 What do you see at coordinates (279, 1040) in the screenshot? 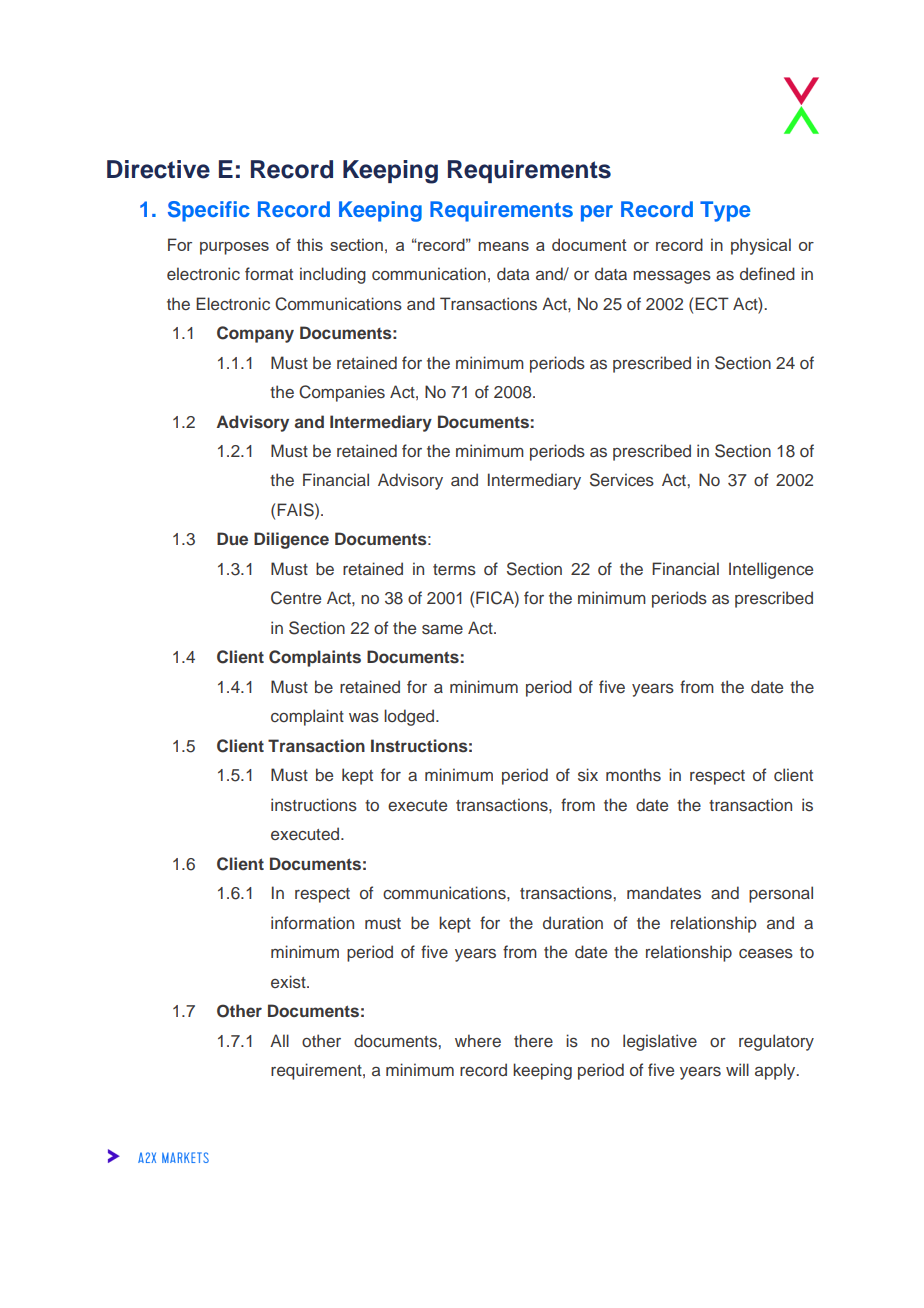
I see `All` at bounding box center [279, 1040].
